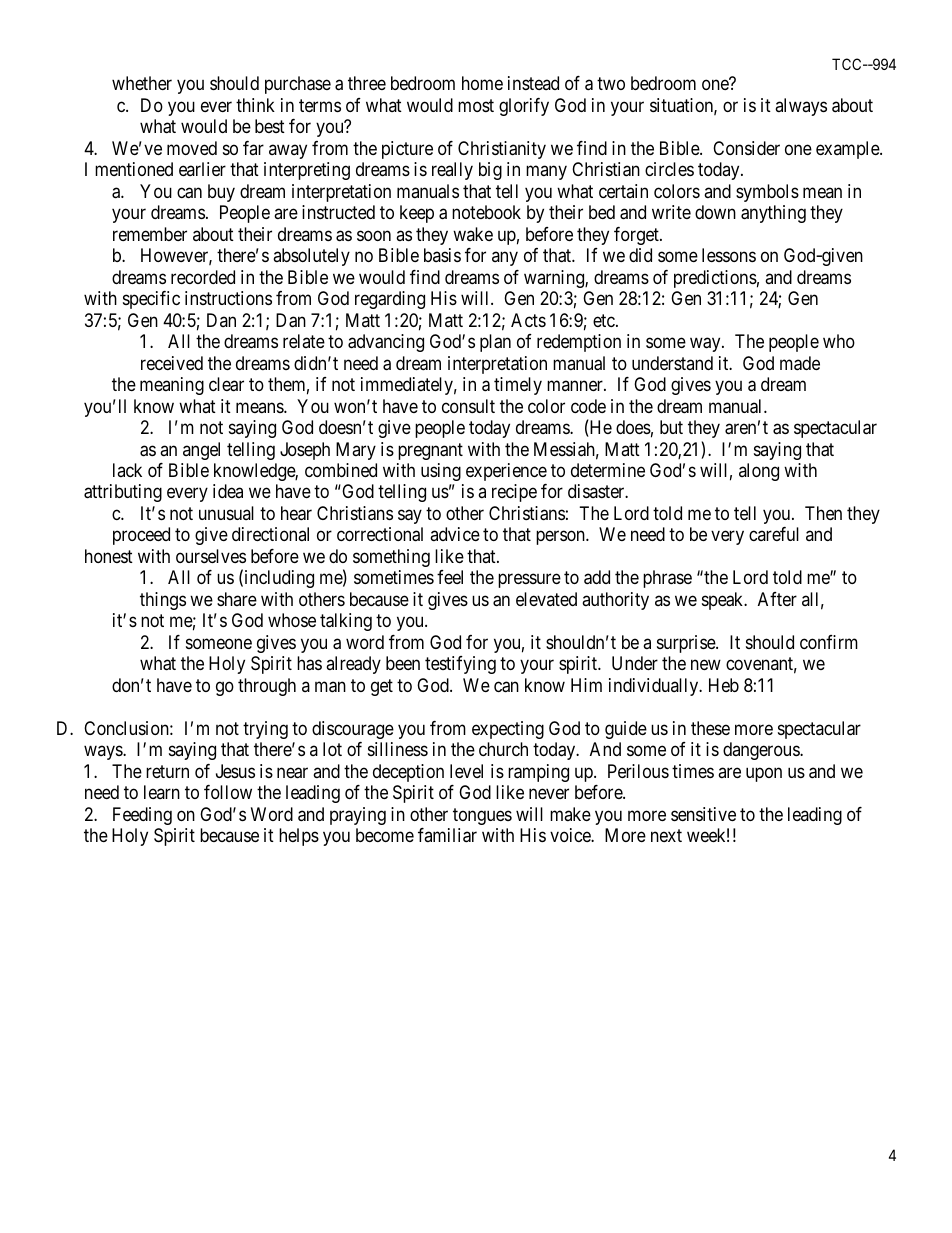  What do you see at coordinates (746, 148) in the document?
I see `Consider` at bounding box center [746, 148].
